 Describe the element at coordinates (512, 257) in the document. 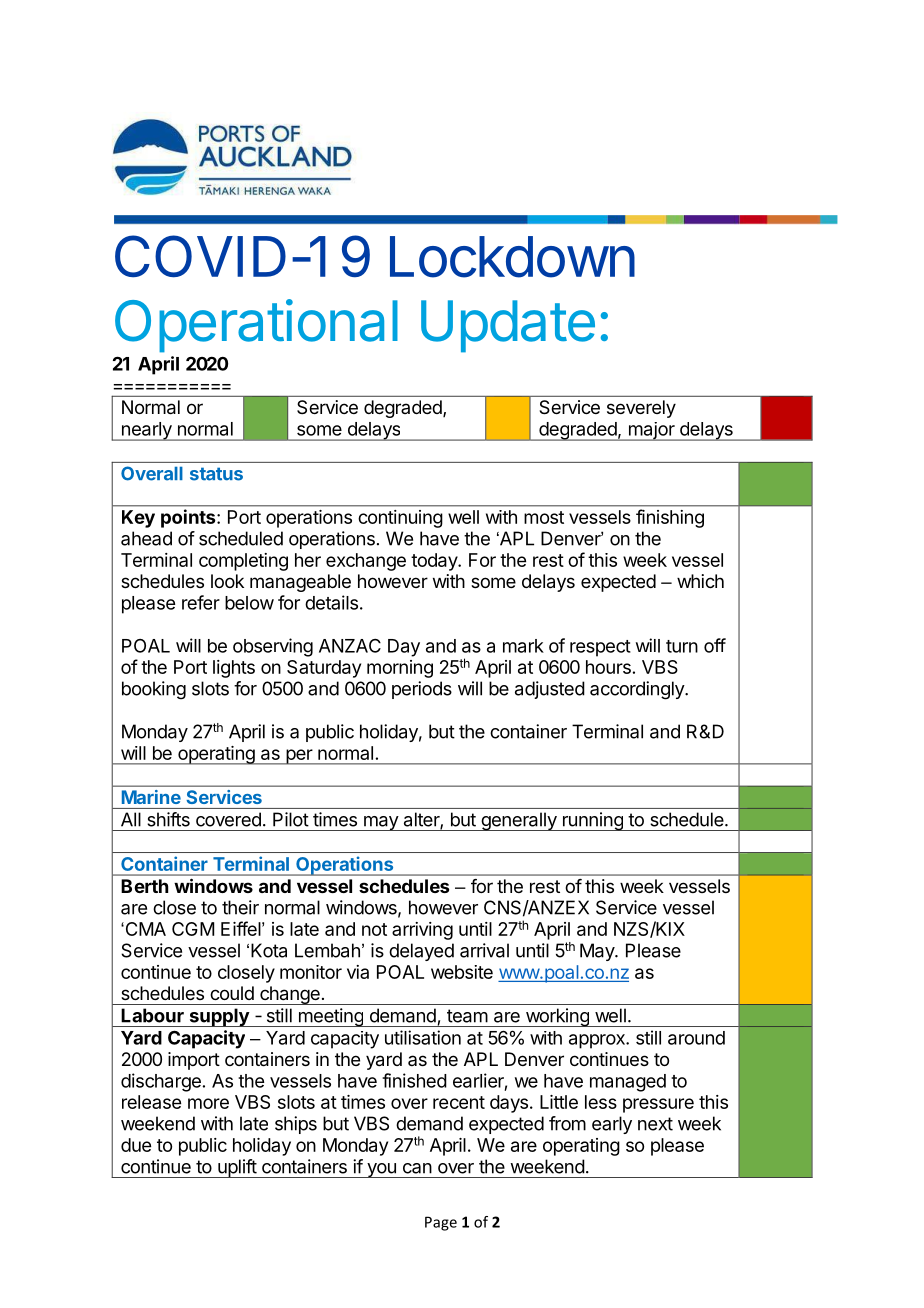

I see `Lockdown` at that location.
